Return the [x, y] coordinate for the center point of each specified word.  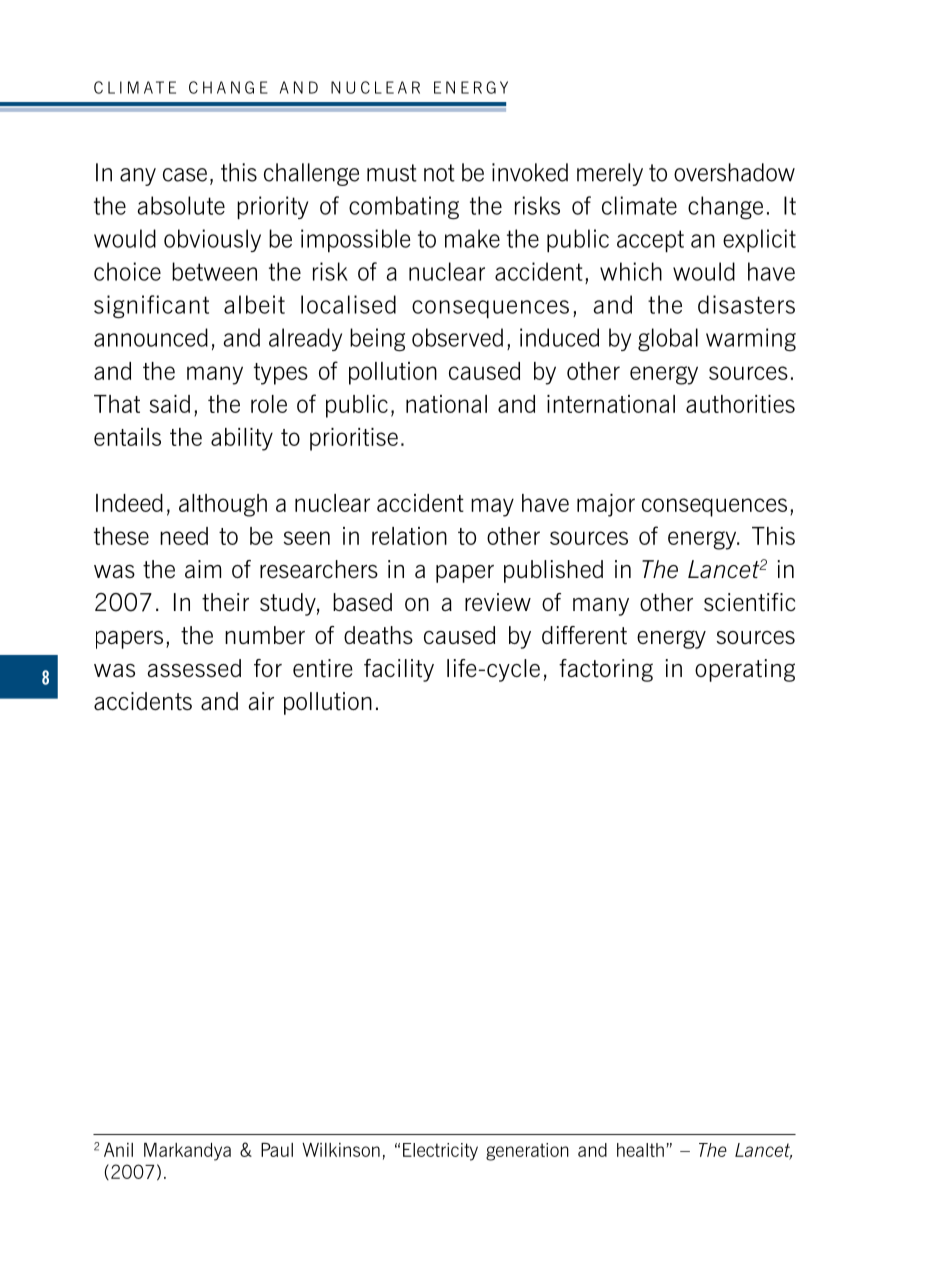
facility [399, 670]
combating [404, 208]
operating [745, 670]
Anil [118, 1150]
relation [409, 536]
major [606, 505]
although [223, 505]
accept [650, 241]
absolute [181, 205]
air [261, 701]
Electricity [440, 1152]
